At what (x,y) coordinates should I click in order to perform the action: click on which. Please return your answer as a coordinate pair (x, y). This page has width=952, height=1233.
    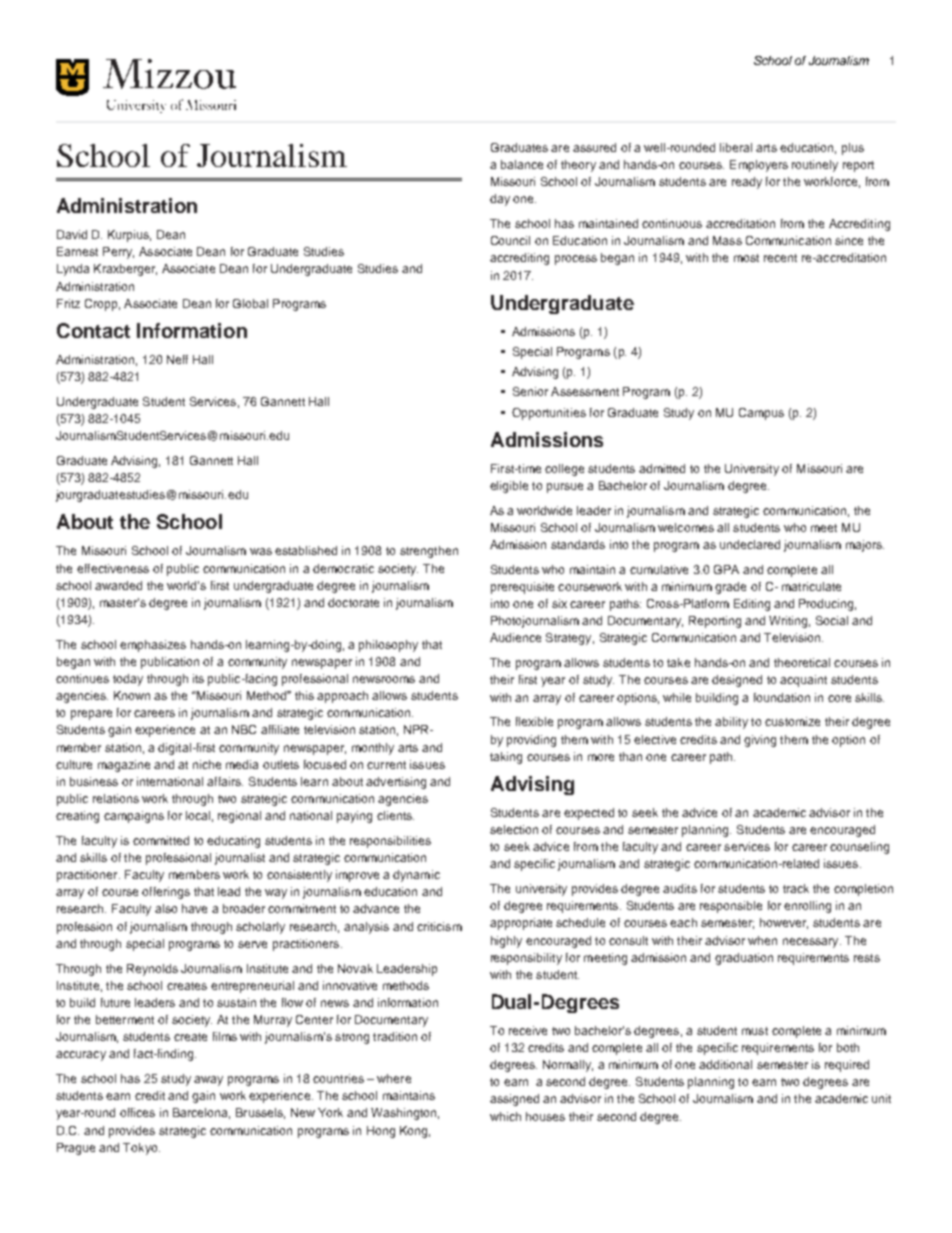
    Looking at the image, I should click on (505, 1116).
